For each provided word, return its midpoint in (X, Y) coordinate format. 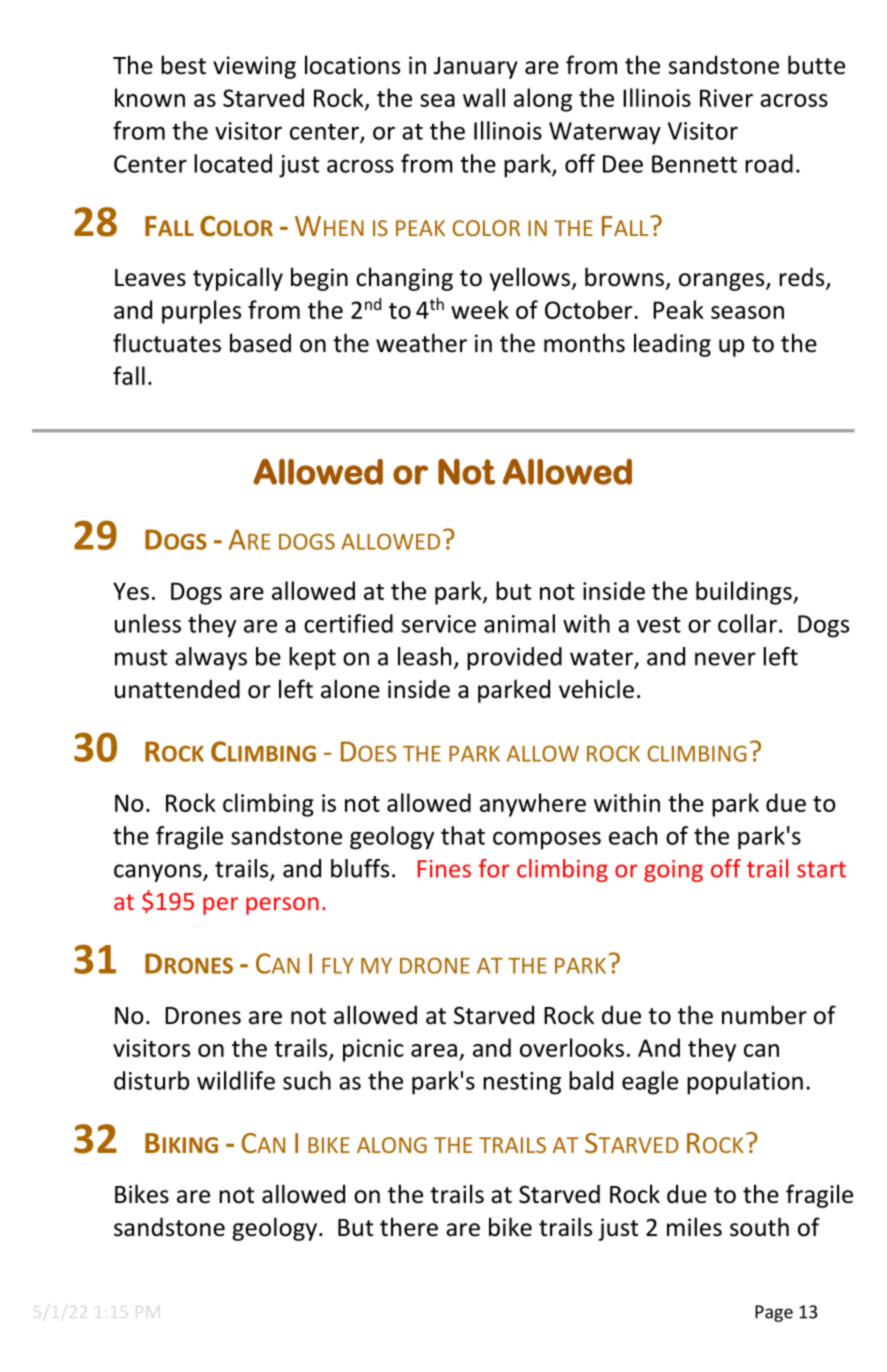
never (725, 659)
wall (484, 97)
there (409, 1227)
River (726, 98)
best (183, 65)
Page (774, 1313)
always (211, 658)
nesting (522, 1083)
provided (514, 658)
